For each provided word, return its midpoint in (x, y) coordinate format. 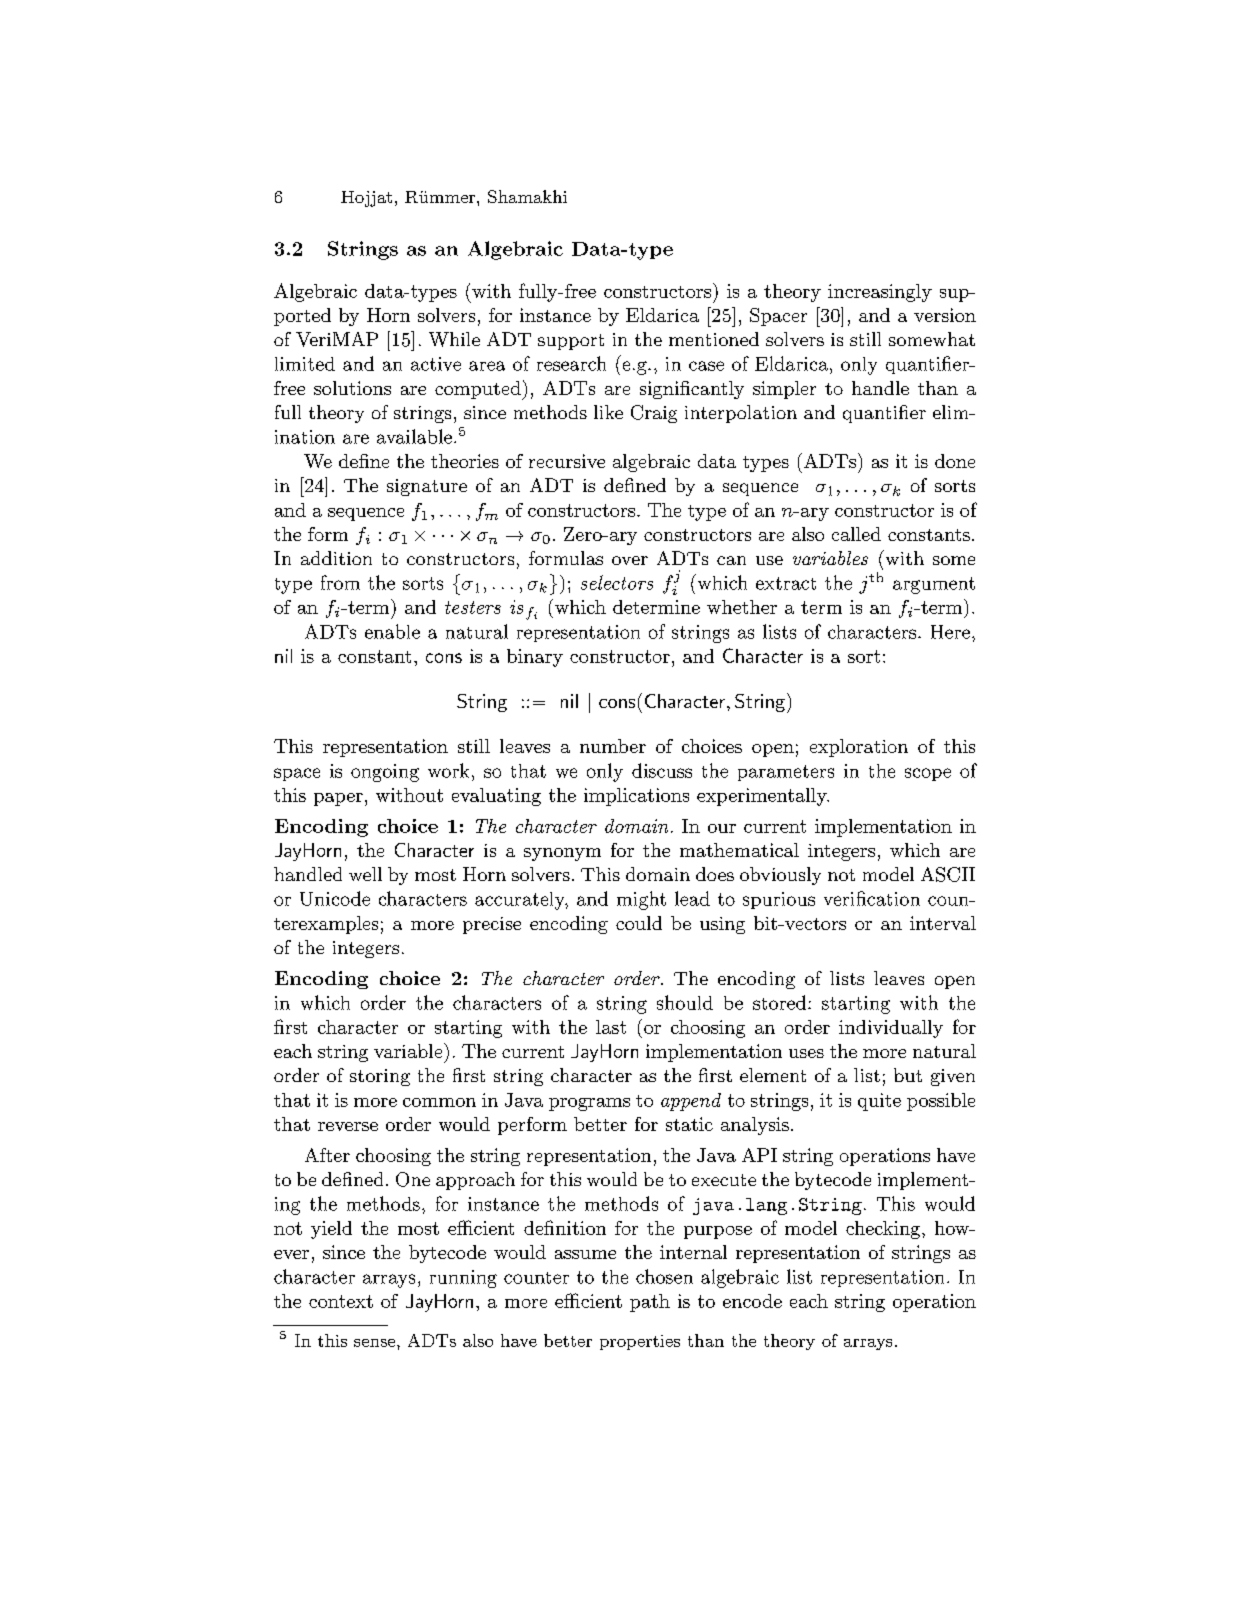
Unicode (335, 898)
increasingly (880, 293)
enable (392, 631)
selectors (617, 582)
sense (376, 1343)
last (611, 1027)
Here (950, 632)
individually (891, 1029)
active (436, 364)
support (571, 342)
